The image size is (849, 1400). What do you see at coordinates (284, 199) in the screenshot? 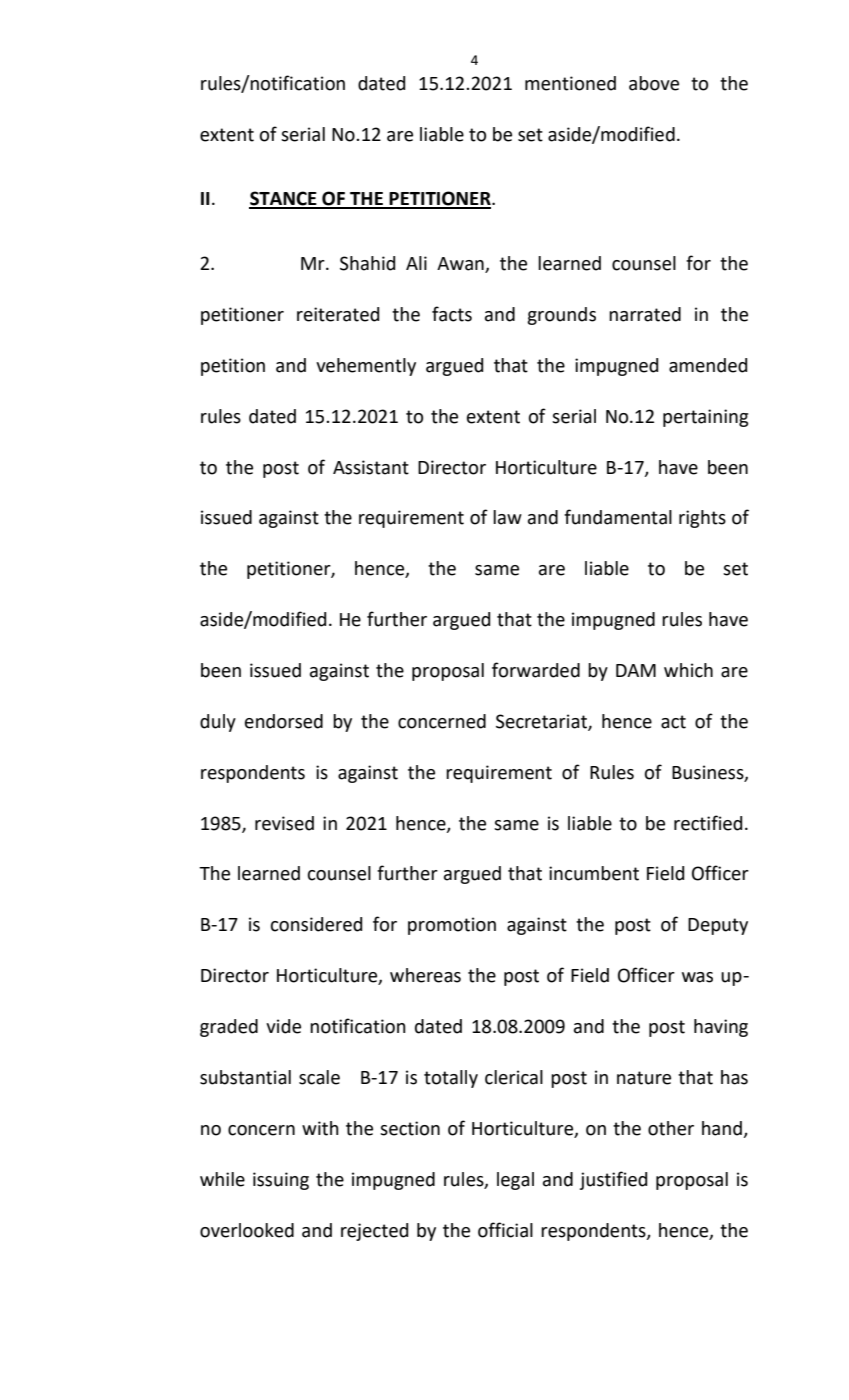
I see `STANCE` at bounding box center [284, 199].
